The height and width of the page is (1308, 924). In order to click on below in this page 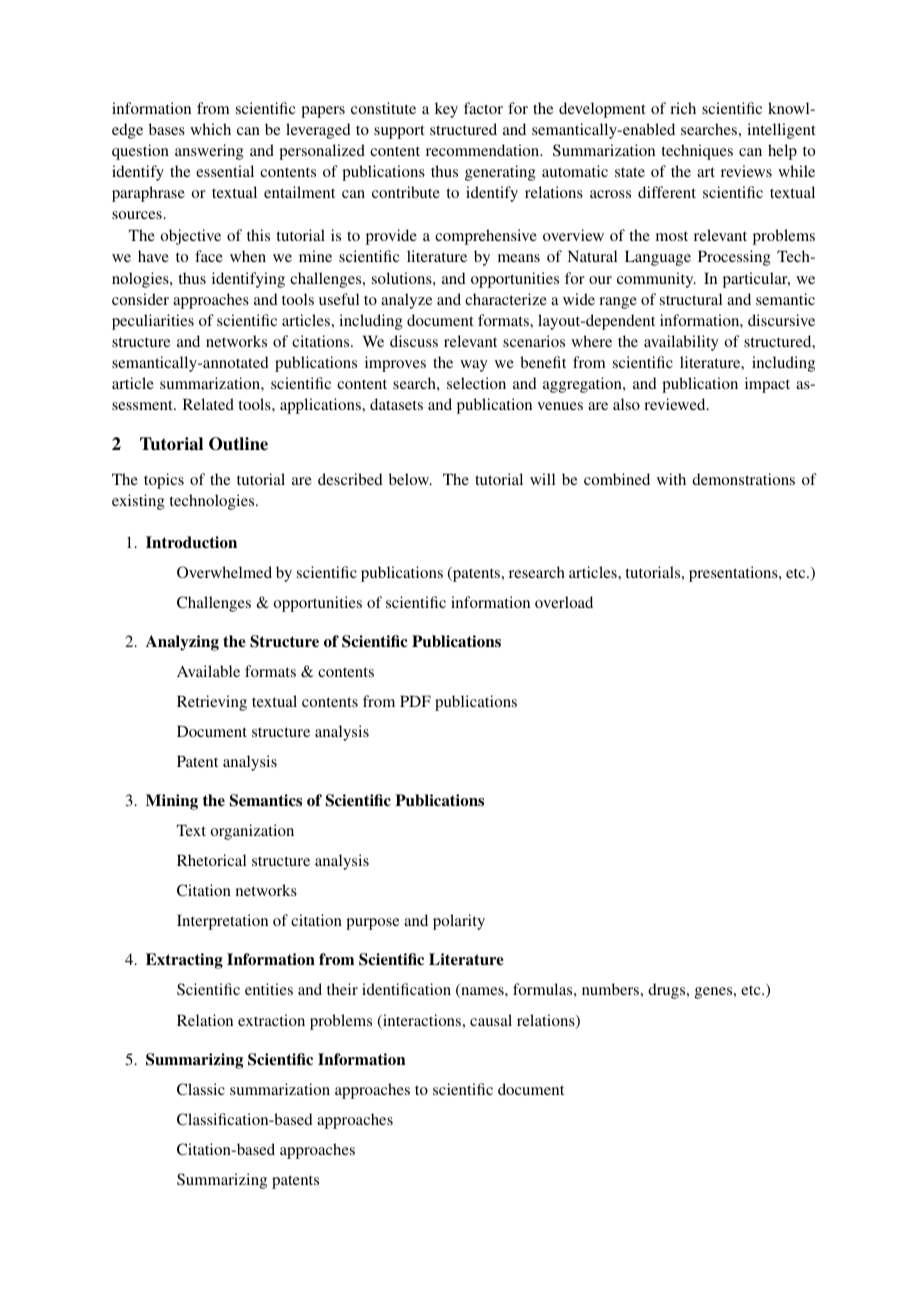, I will do `click(410, 479)`.
